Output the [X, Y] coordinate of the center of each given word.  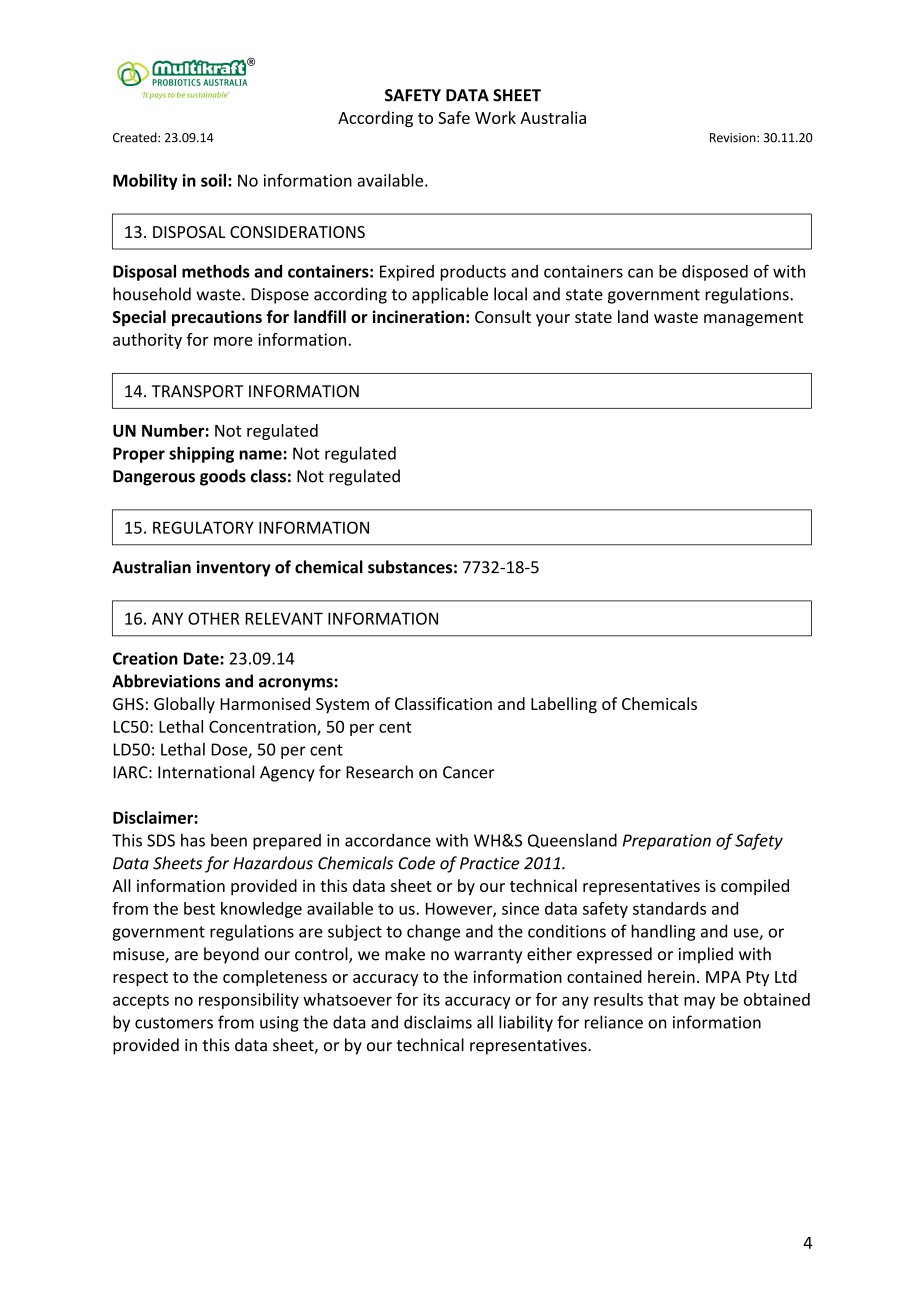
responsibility [249, 1001]
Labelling [564, 705]
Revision [734, 138]
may [699, 1002]
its [431, 999]
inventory [233, 568]
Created [136, 137]
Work [495, 117]
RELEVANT [284, 618]
